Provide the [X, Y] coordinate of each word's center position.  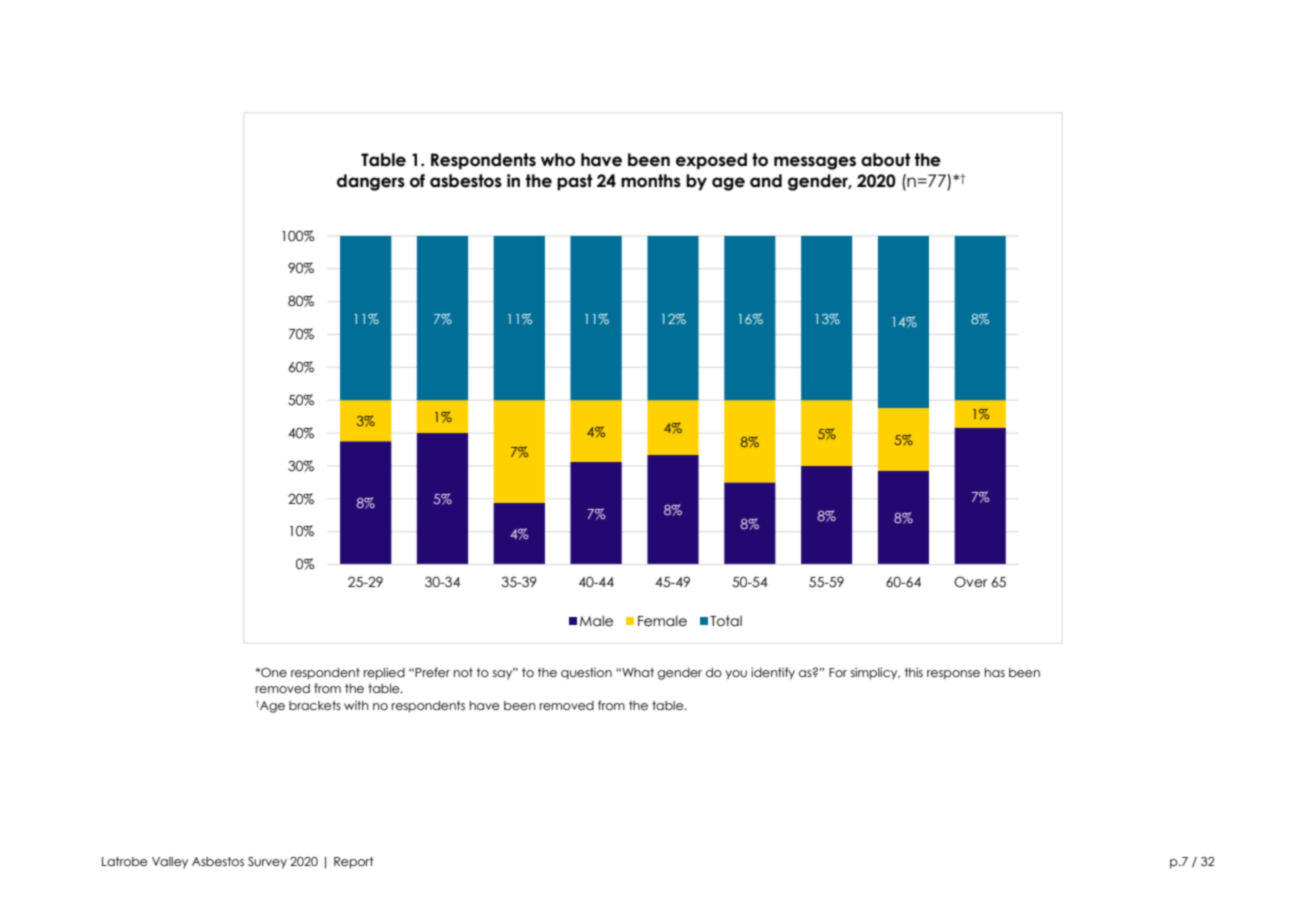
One [273, 672]
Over [971, 582]
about [885, 160]
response [953, 675]
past [574, 182]
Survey [267, 863]
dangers [371, 182]
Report [354, 863]
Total [726, 621]
